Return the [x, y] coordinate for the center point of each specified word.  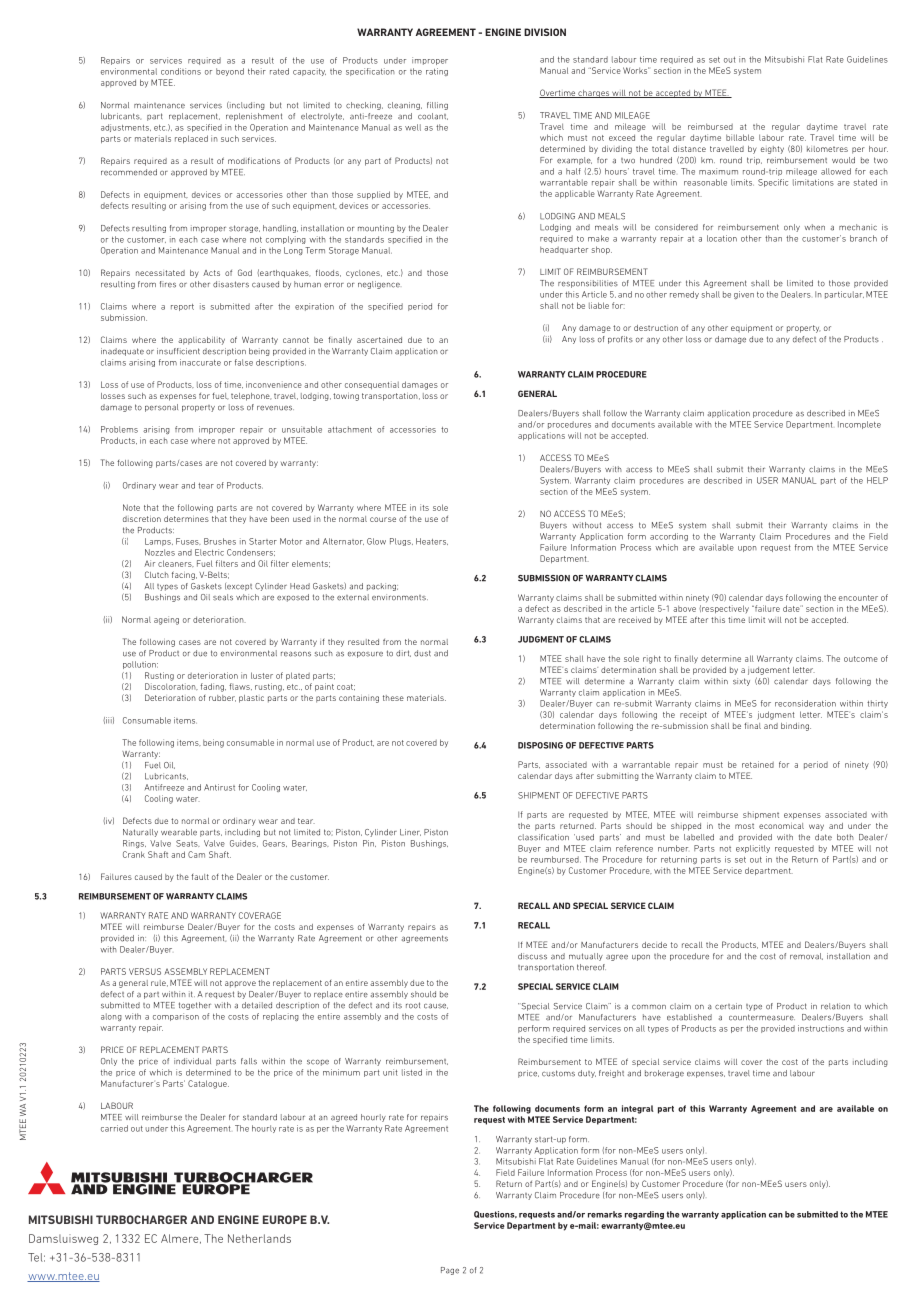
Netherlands [259, 1238]
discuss [532, 956]
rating [437, 72]
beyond [230, 72]
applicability [201, 341]
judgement [768, 671]
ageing [166, 620]
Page [450, 1271]
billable [740, 137]
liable [599, 305]
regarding [644, 1215]
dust [422, 653]
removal [806, 956]
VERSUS [145, 971]
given [744, 295]
